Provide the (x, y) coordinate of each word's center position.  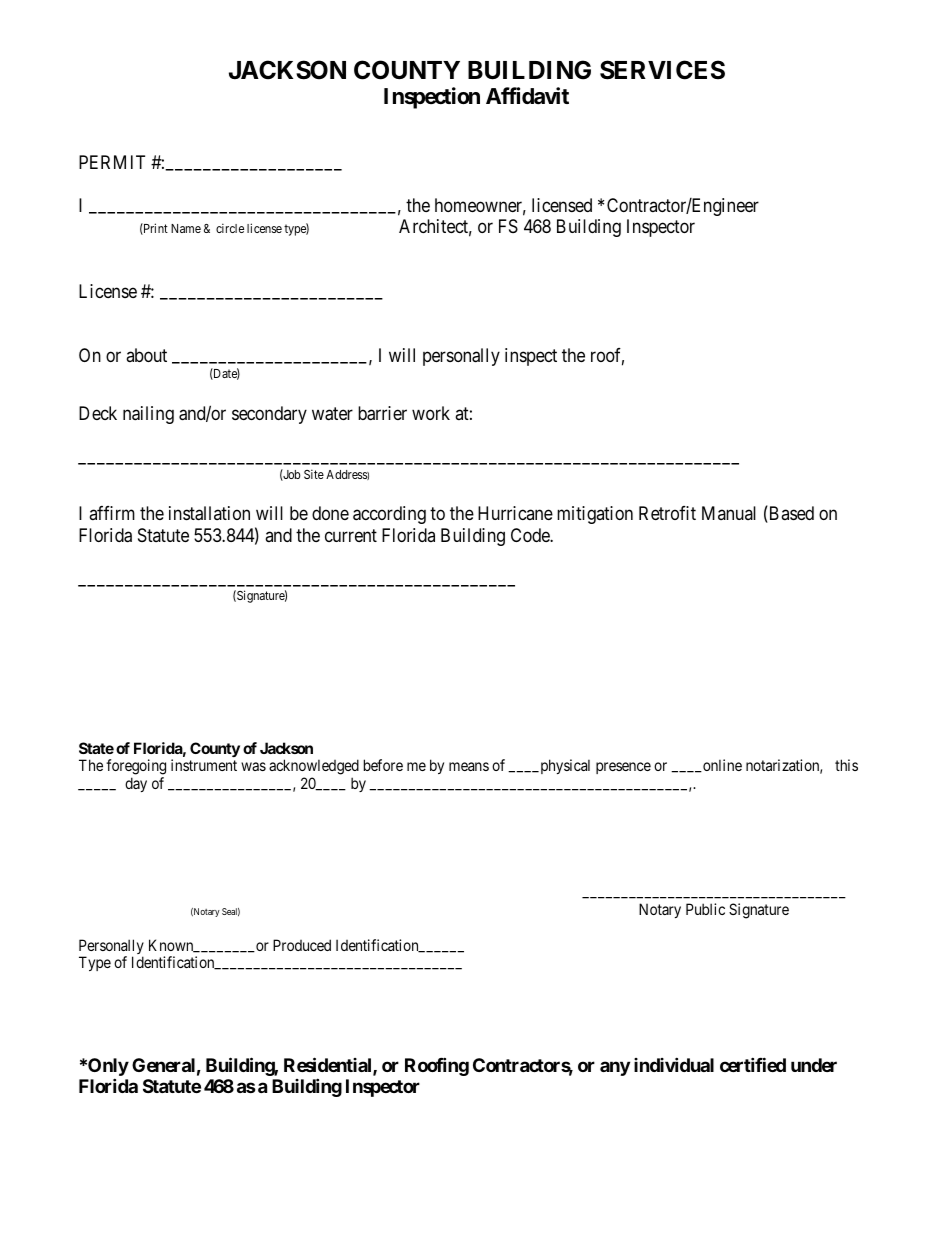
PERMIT (112, 162)
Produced (302, 945)
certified (753, 1064)
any (615, 1068)
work (431, 413)
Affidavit (527, 96)
